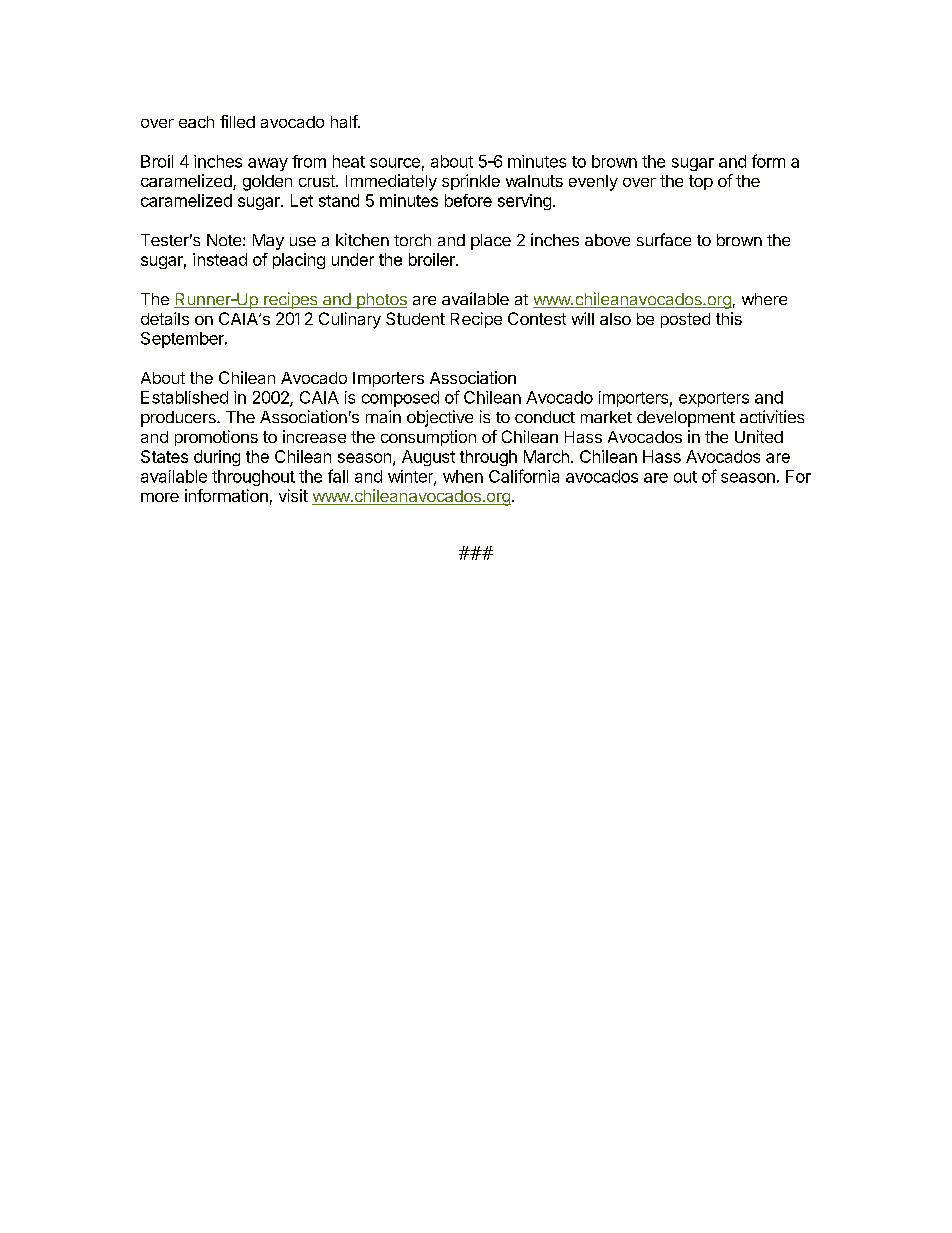  I want to click on exporters, so click(714, 399).
